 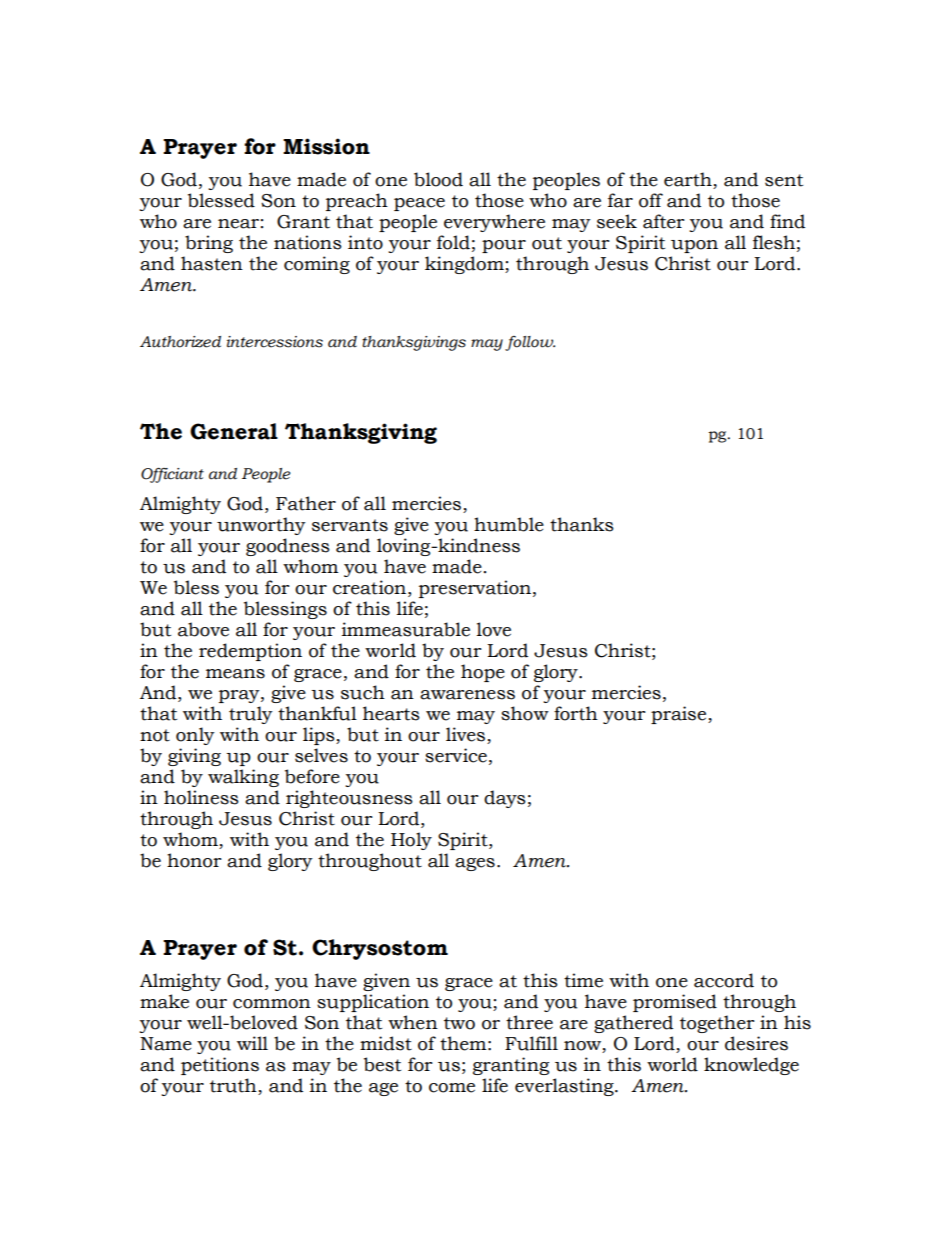 I want to click on General, so click(x=234, y=431).
